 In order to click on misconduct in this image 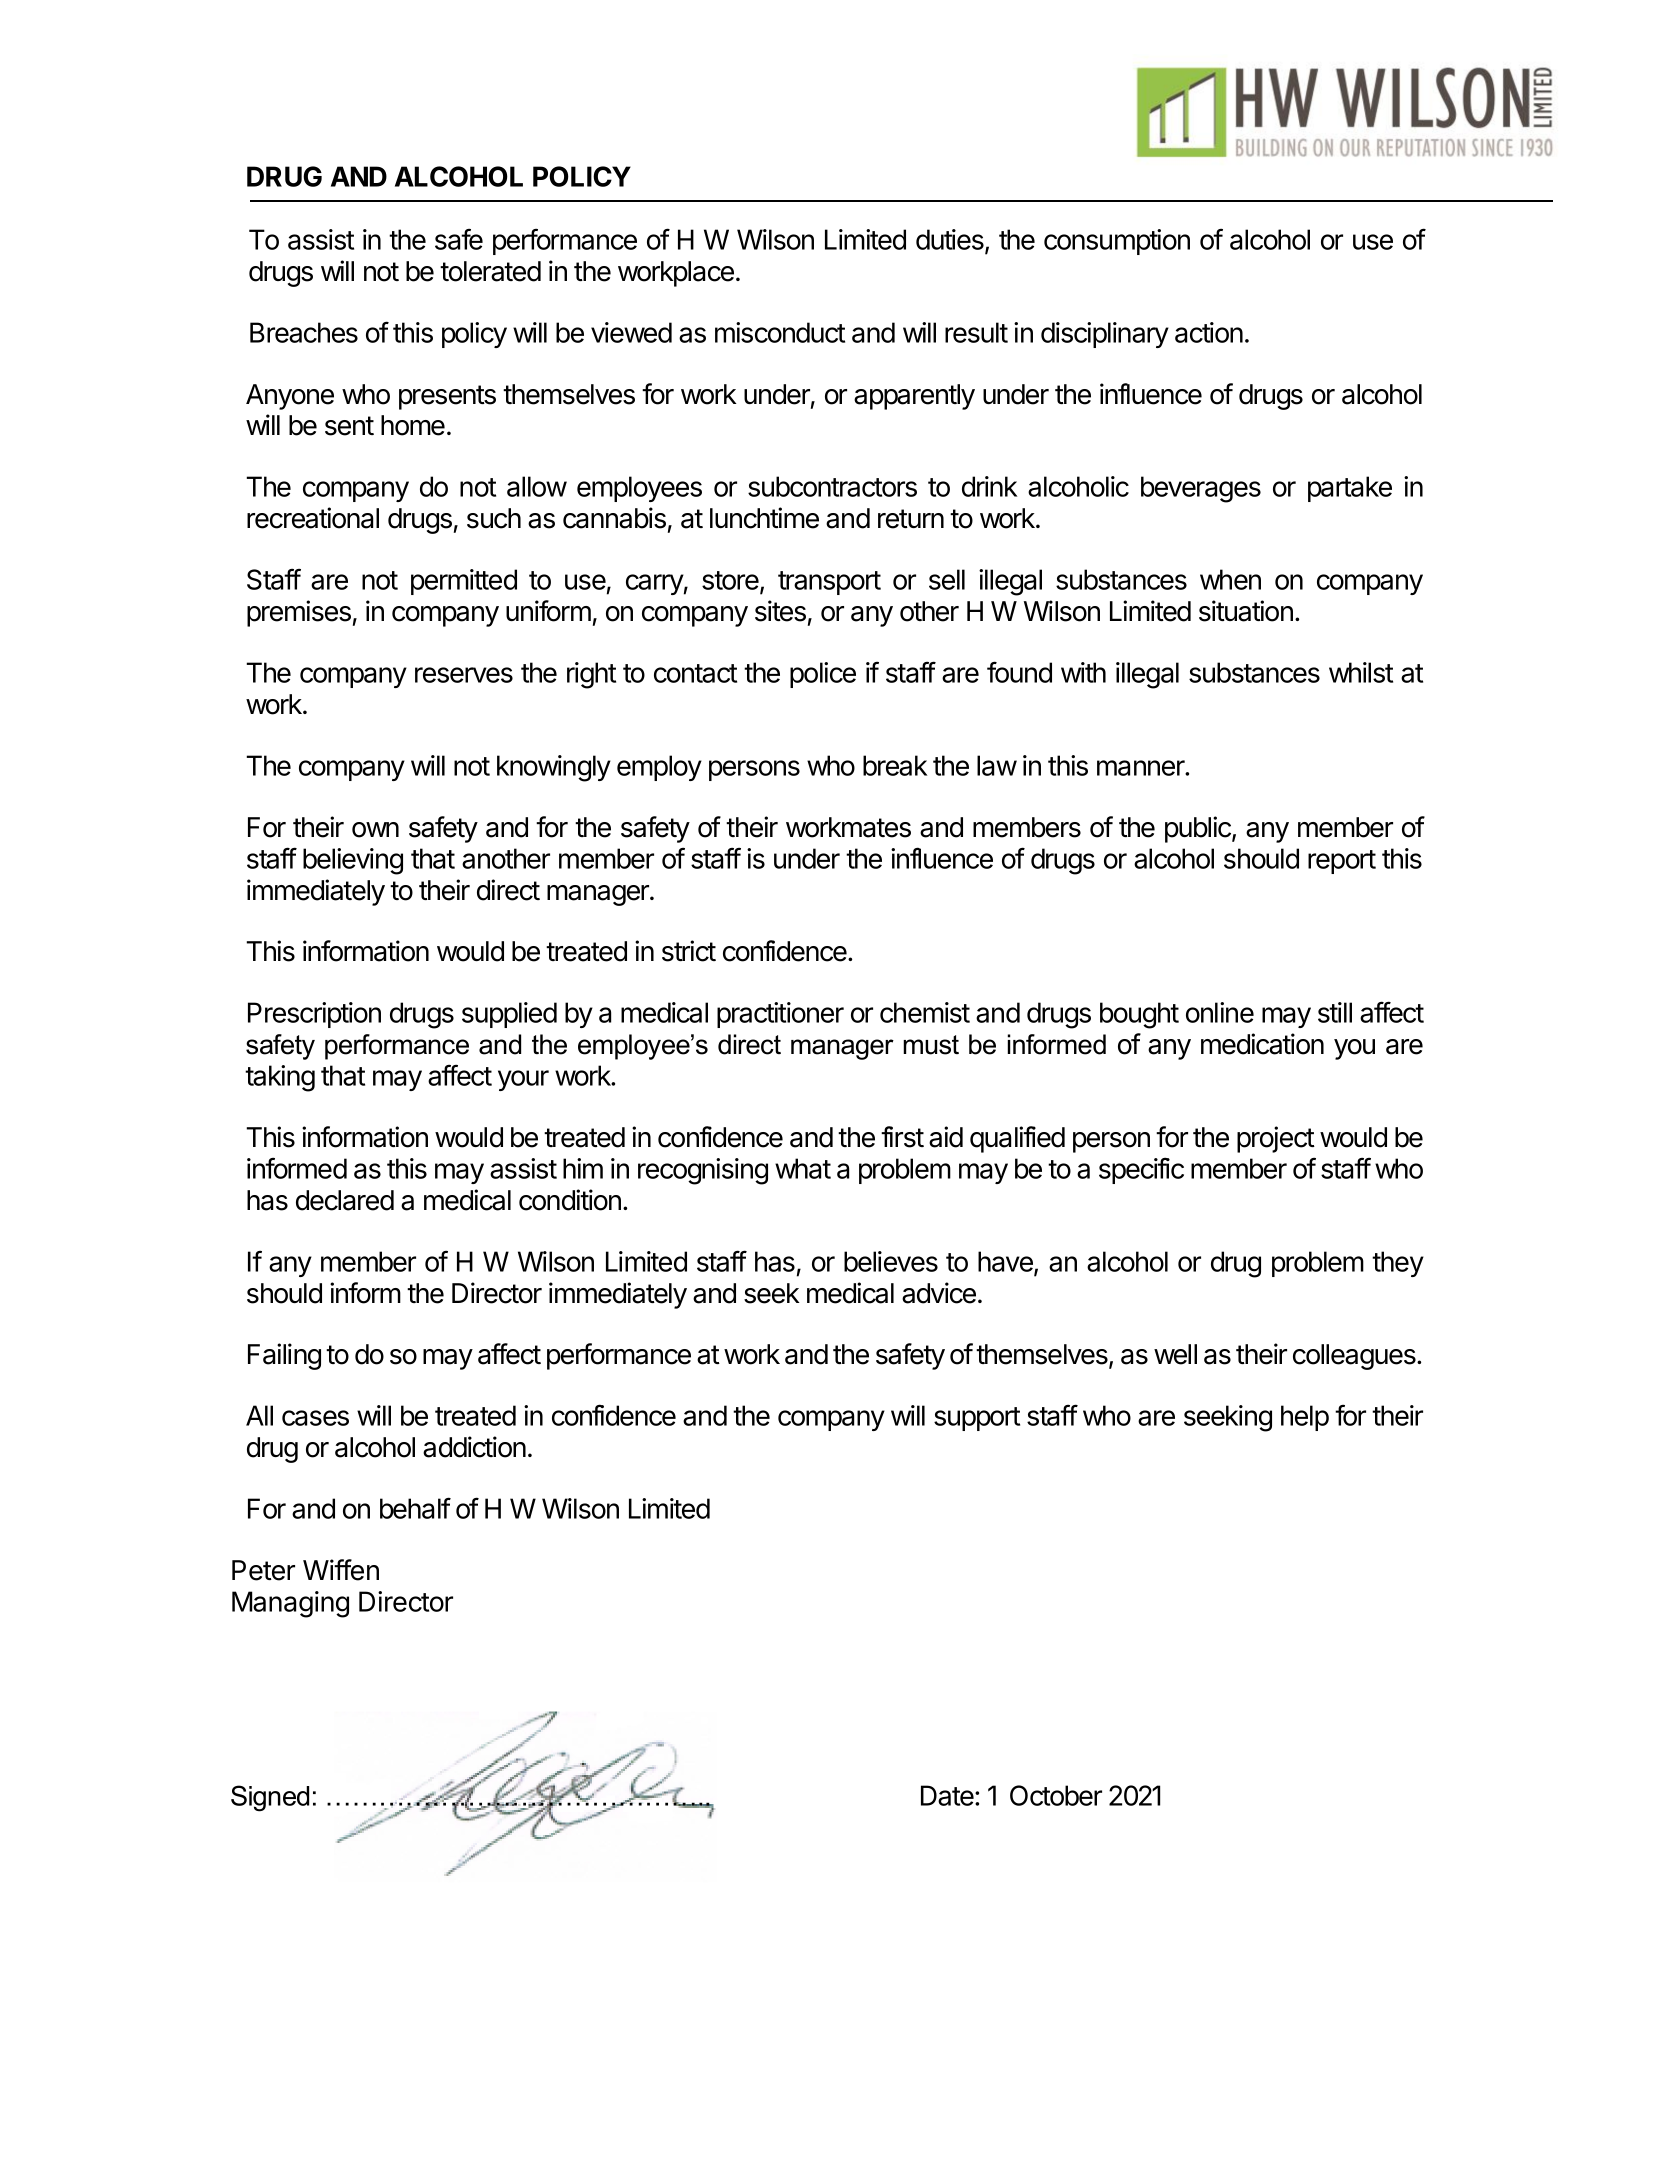, I will do `click(780, 332)`.
